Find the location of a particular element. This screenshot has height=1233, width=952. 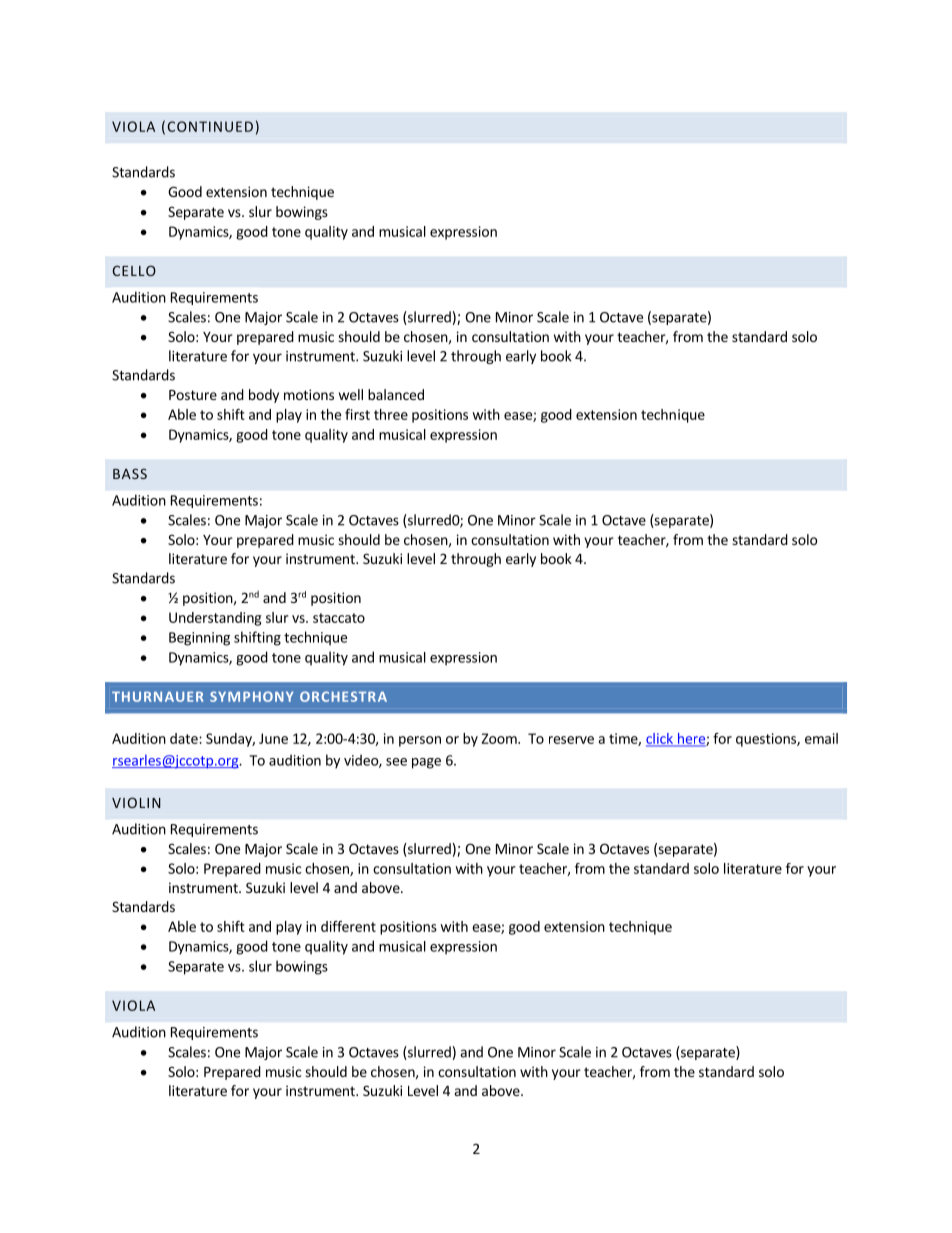

CELLO is located at coordinates (134, 270).
